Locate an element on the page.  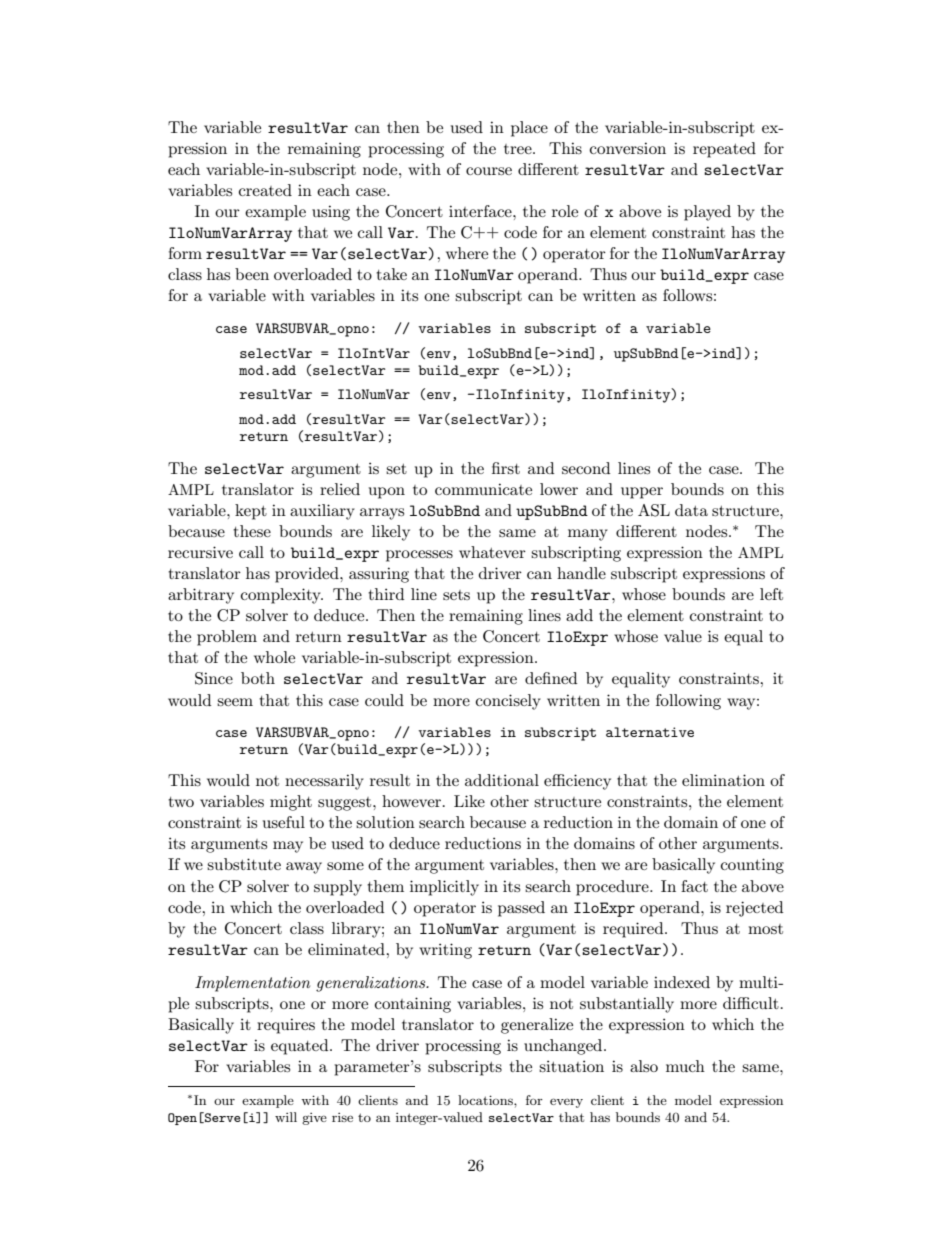
repeated is located at coordinates (724, 150).
